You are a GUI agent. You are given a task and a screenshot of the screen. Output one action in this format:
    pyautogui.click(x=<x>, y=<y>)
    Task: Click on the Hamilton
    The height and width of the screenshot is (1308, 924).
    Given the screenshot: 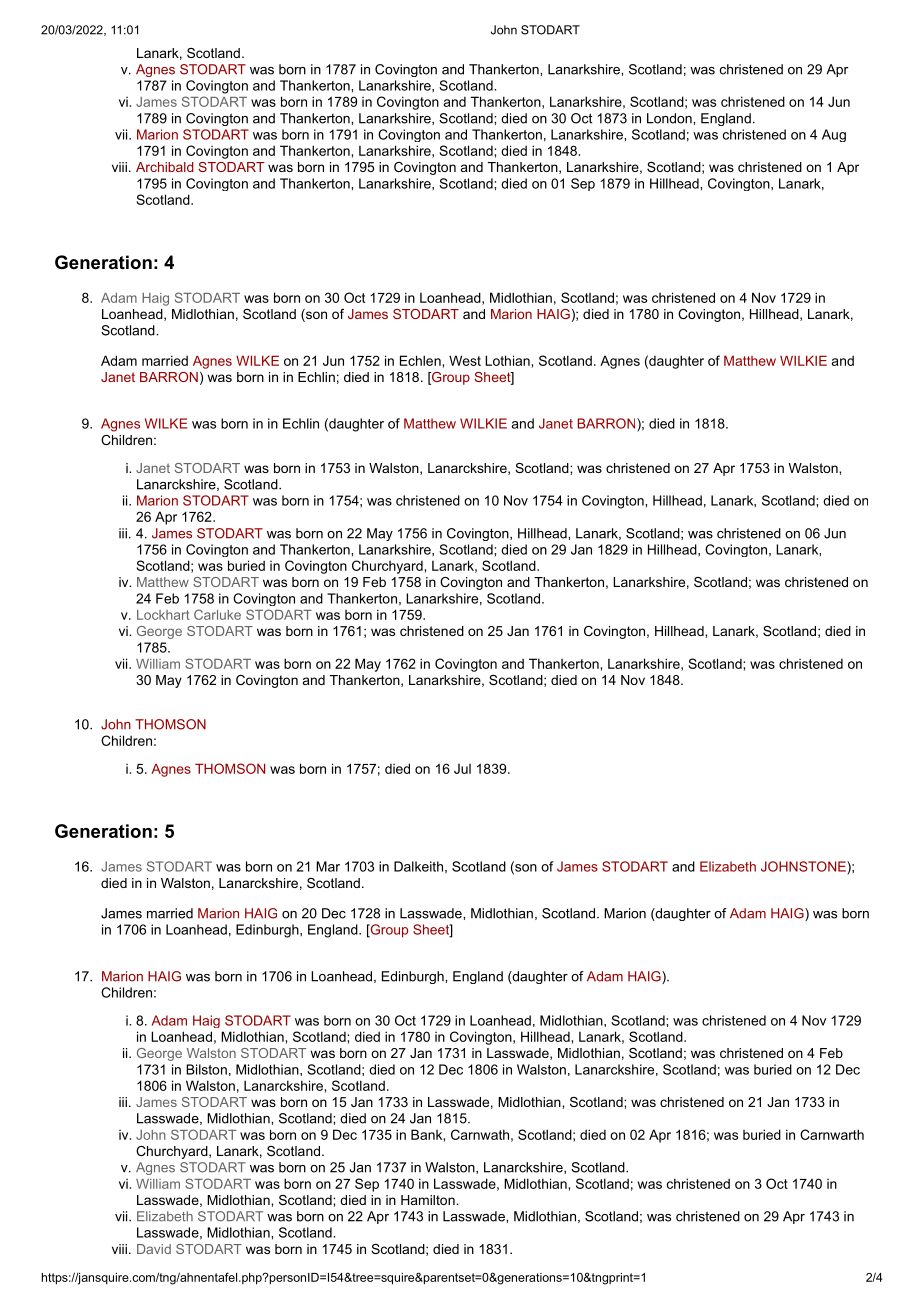 What is the action you would take?
    pyautogui.click(x=429, y=1200)
